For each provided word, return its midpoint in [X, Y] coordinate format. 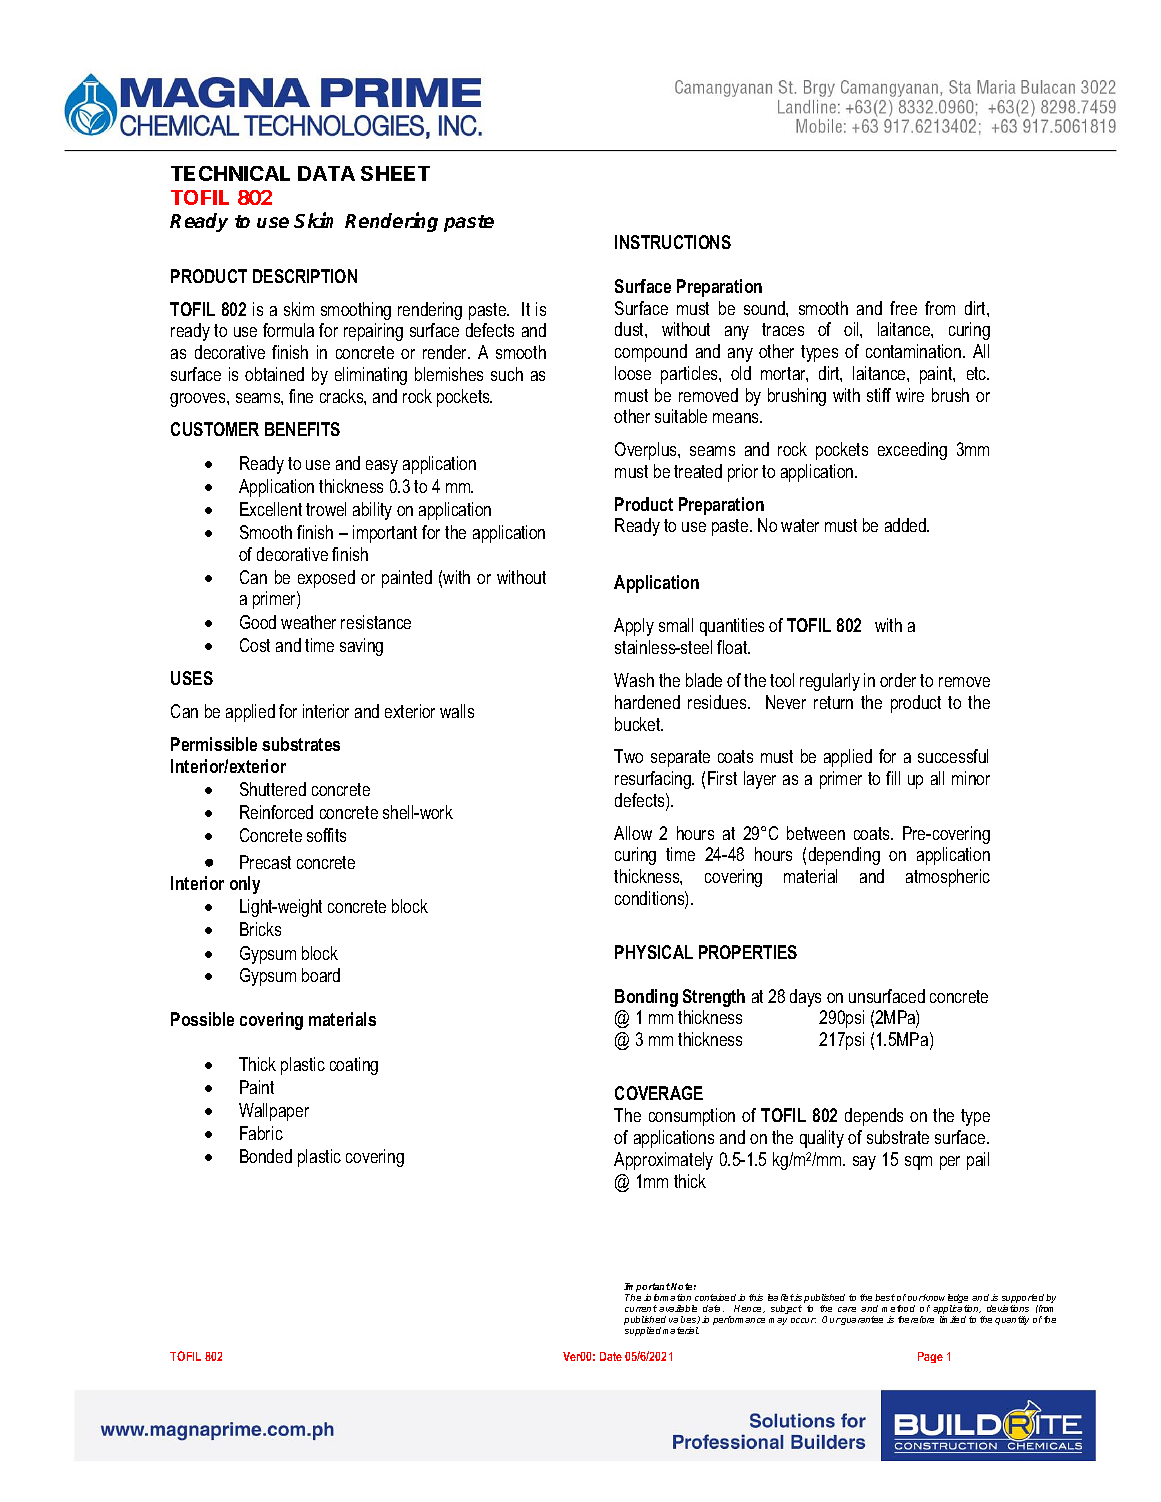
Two [628, 756]
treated [698, 471]
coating [354, 1066]
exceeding [912, 451]
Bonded [266, 1156]
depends [874, 1117]
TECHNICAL [230, 173]
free [903, 308]
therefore [916, 1319]
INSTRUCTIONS [673, 242]
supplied [643, 1331]
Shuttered [273, 789]
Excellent [271, 509]
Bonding [646, 998]
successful [953, 756]
